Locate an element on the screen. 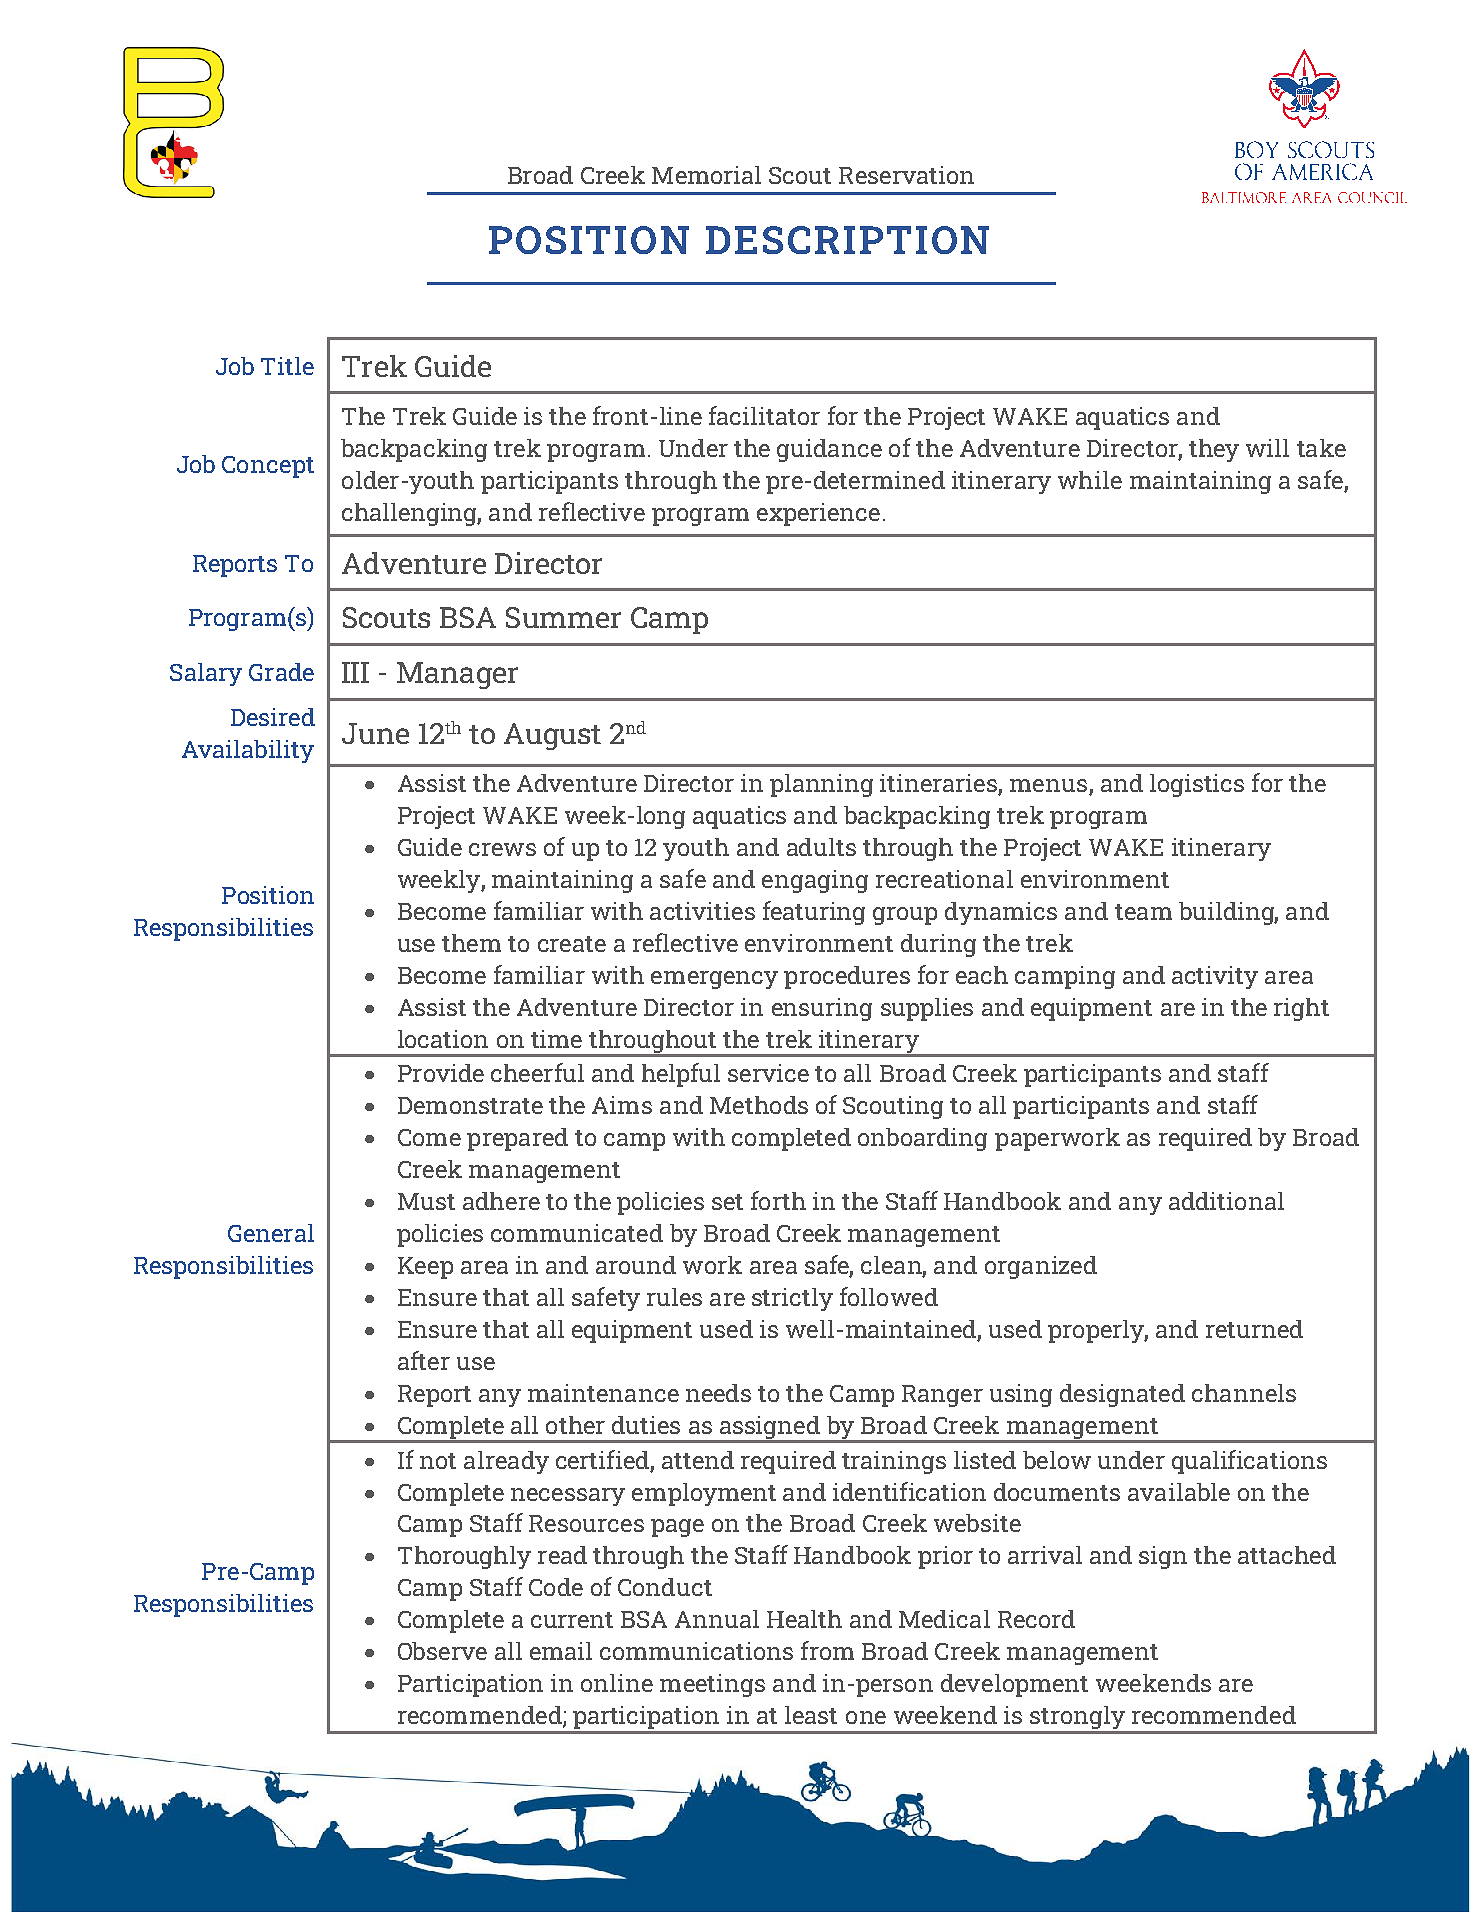 This screenshot has width=1484, height=1920. them is located at coordinates (471, 943).
